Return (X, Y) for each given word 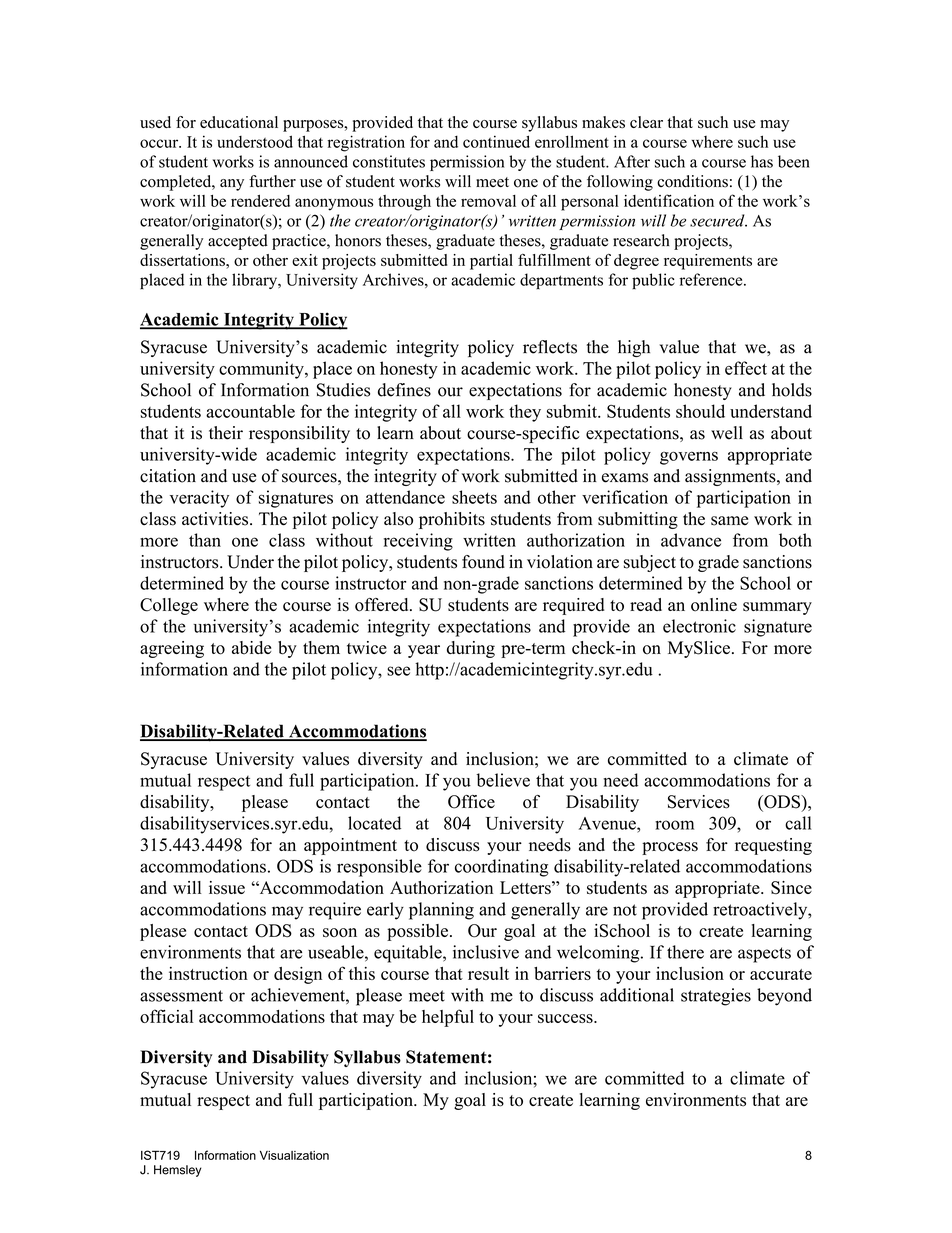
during (471, 649)
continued (496, 141)
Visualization (294, 1155)
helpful (448, 1018)
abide (251, 648)
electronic (699, 626)
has (762, 161)
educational (239, 122)
